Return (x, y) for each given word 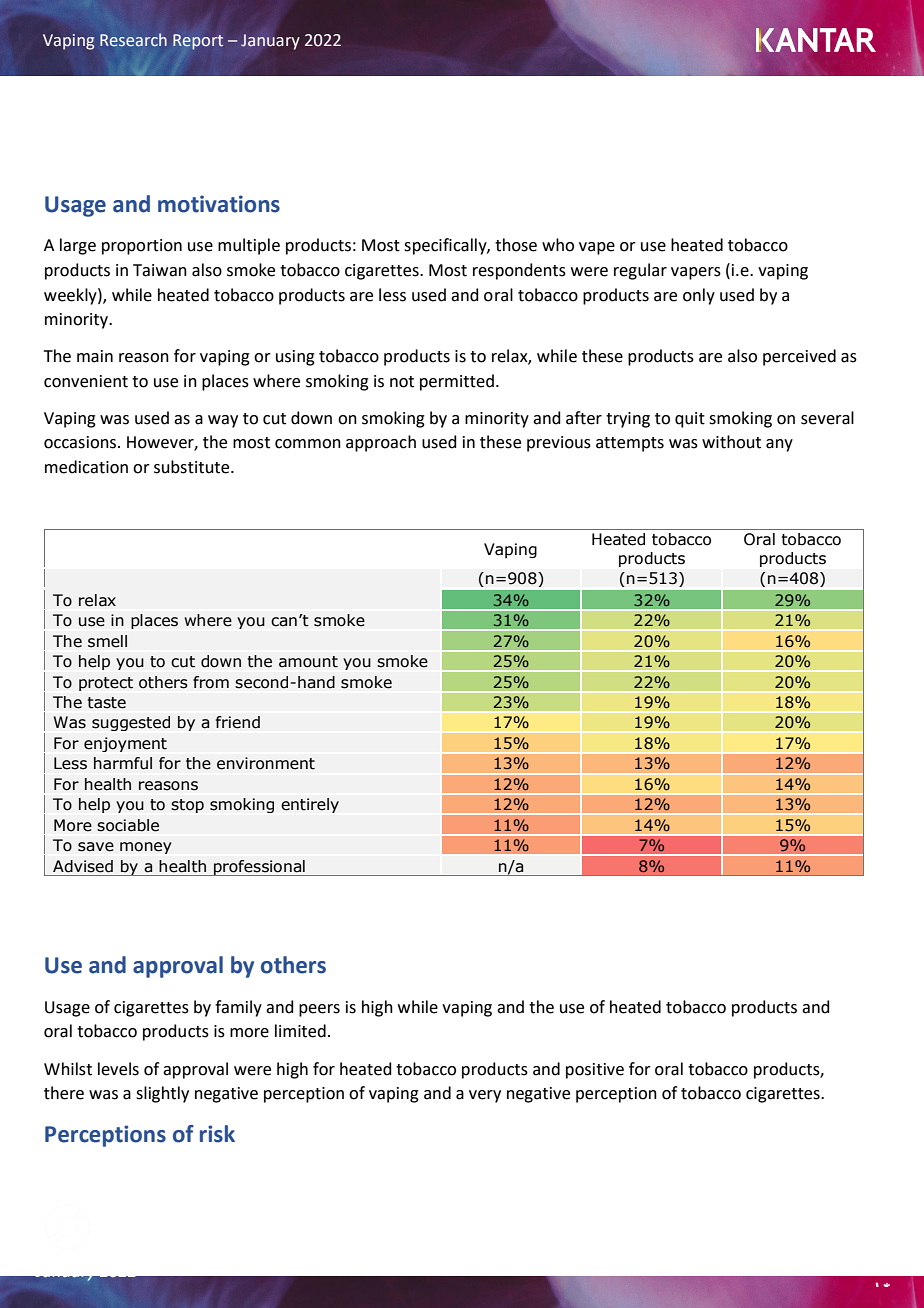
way (223, 421)
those (516, 245)
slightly (162, 1094)
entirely (310, 805)
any (779, 445)
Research (133, 40)
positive (595, 1071)
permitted (457, 382)
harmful (123, 763)
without (731, 442)
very (485, 1096)
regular (640, 271)
